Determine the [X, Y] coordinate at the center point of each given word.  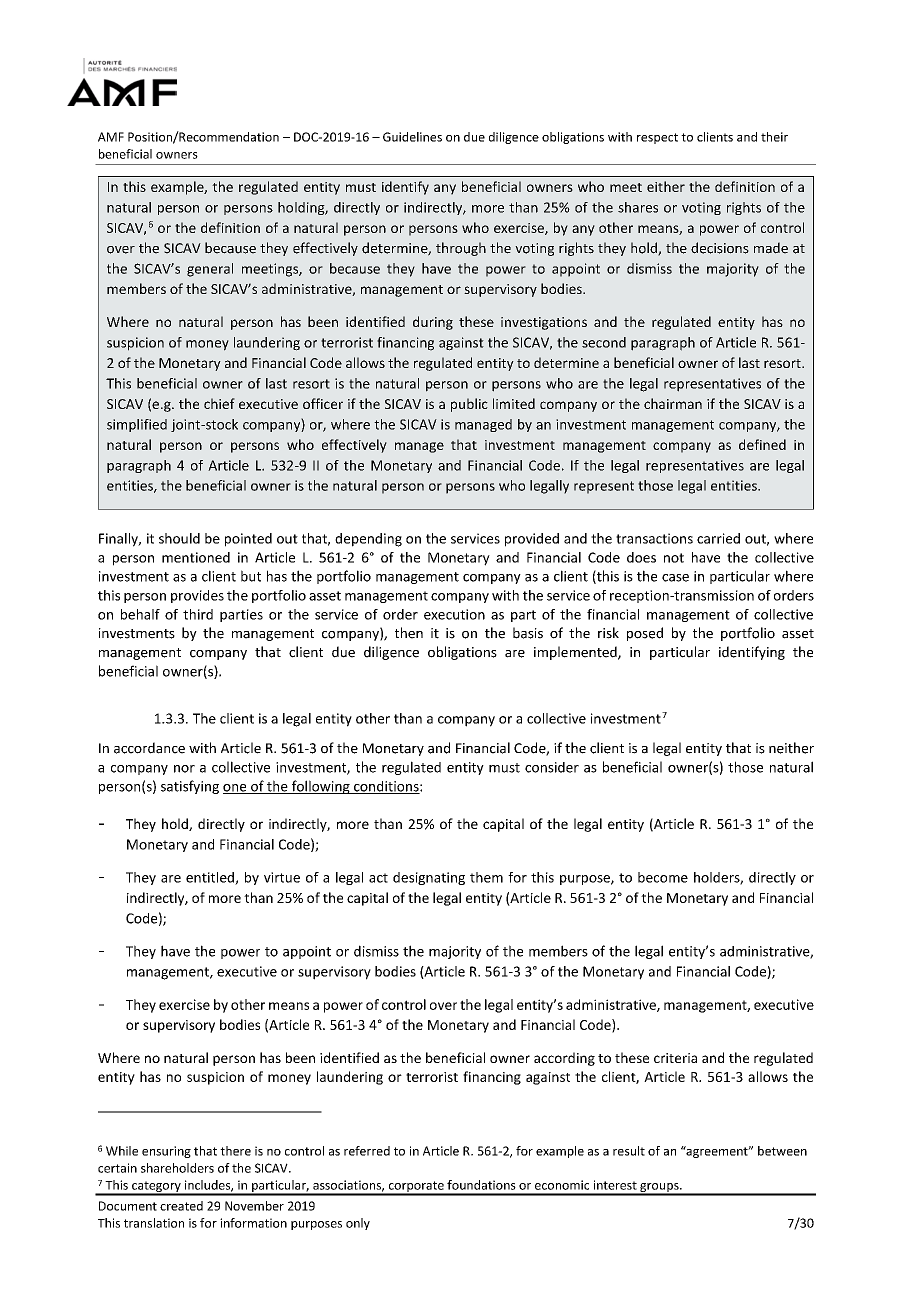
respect [657, 138]
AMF [111, 137]
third [198, 614]
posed [645, 634]
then [409, 633]
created [181, 1206]
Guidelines [412, 137]
